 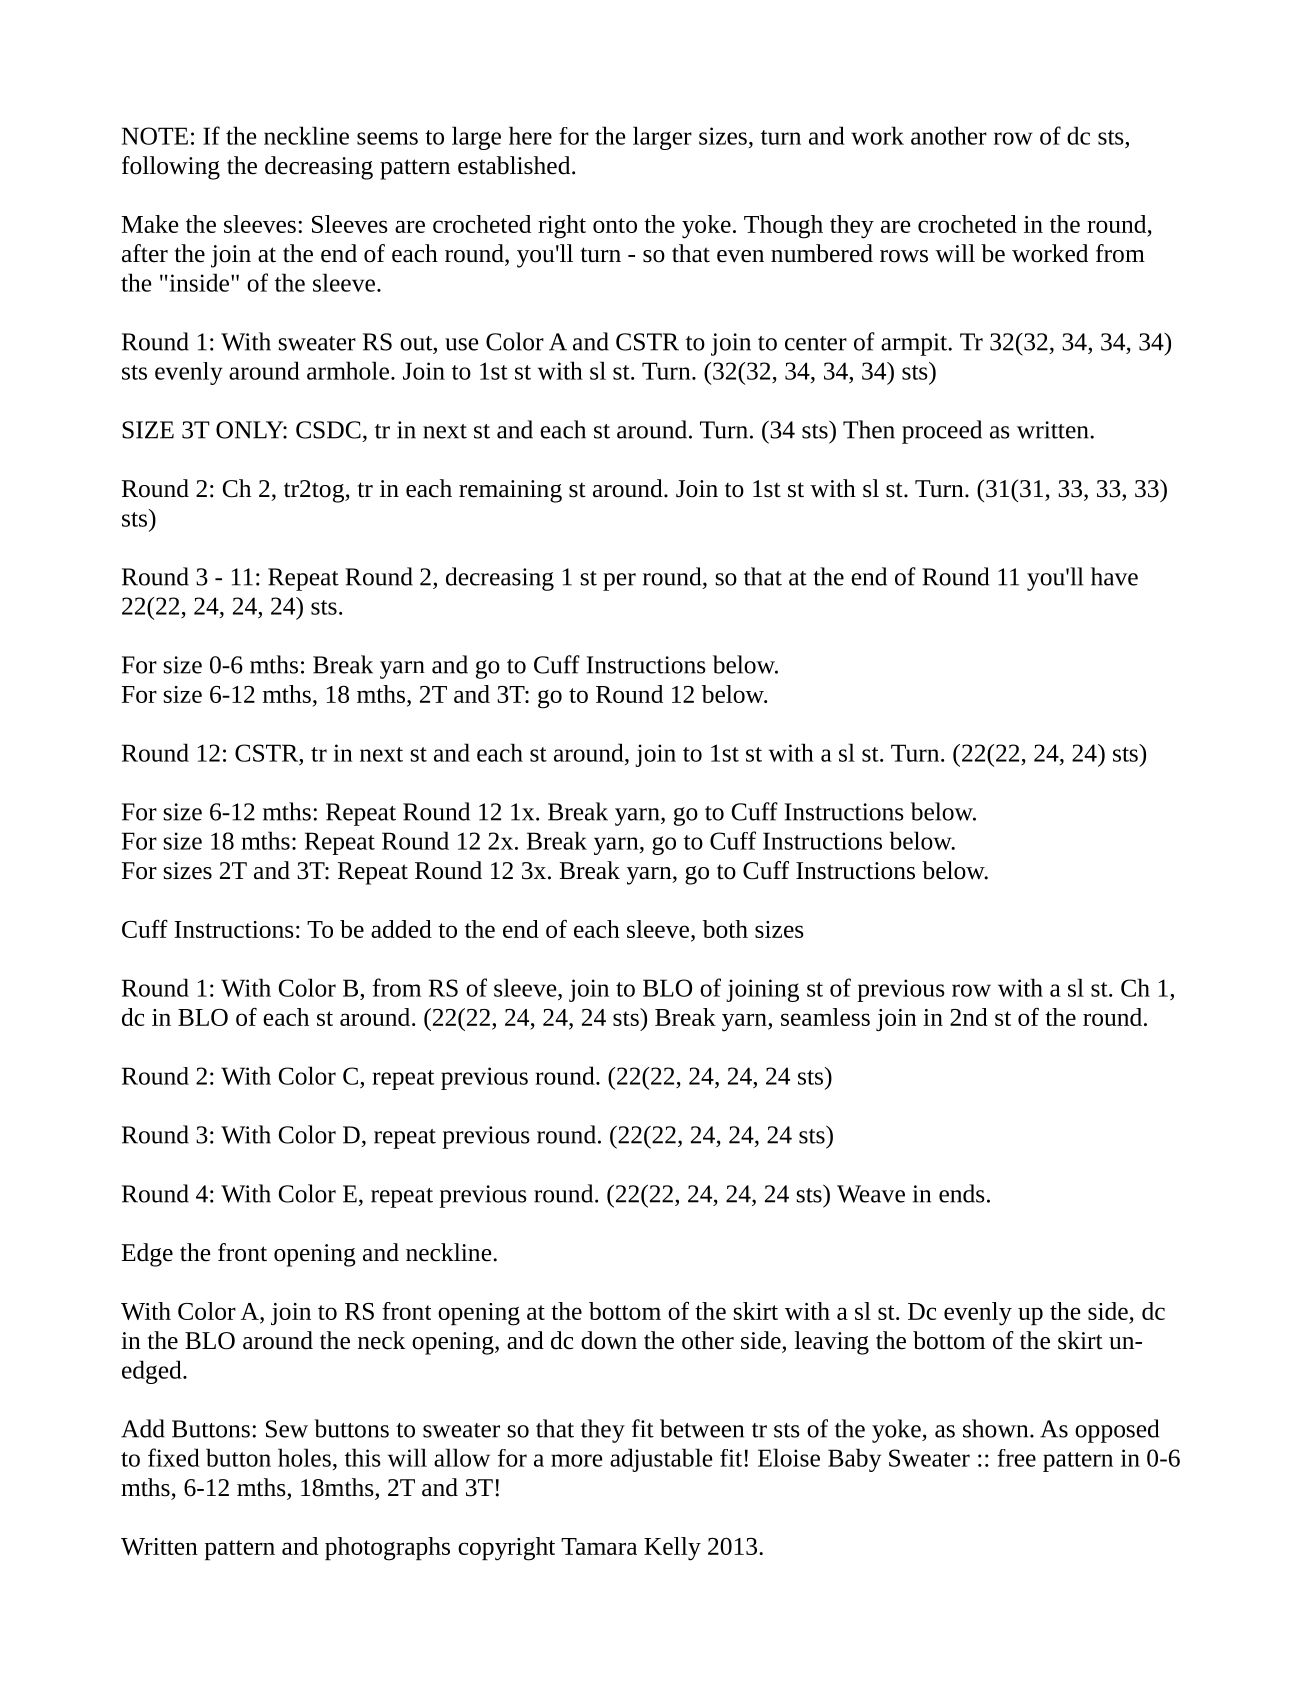 What do you see at coordinates (962, 1193) in the page?
I see `ends` at bounding box center [962, 1193].
